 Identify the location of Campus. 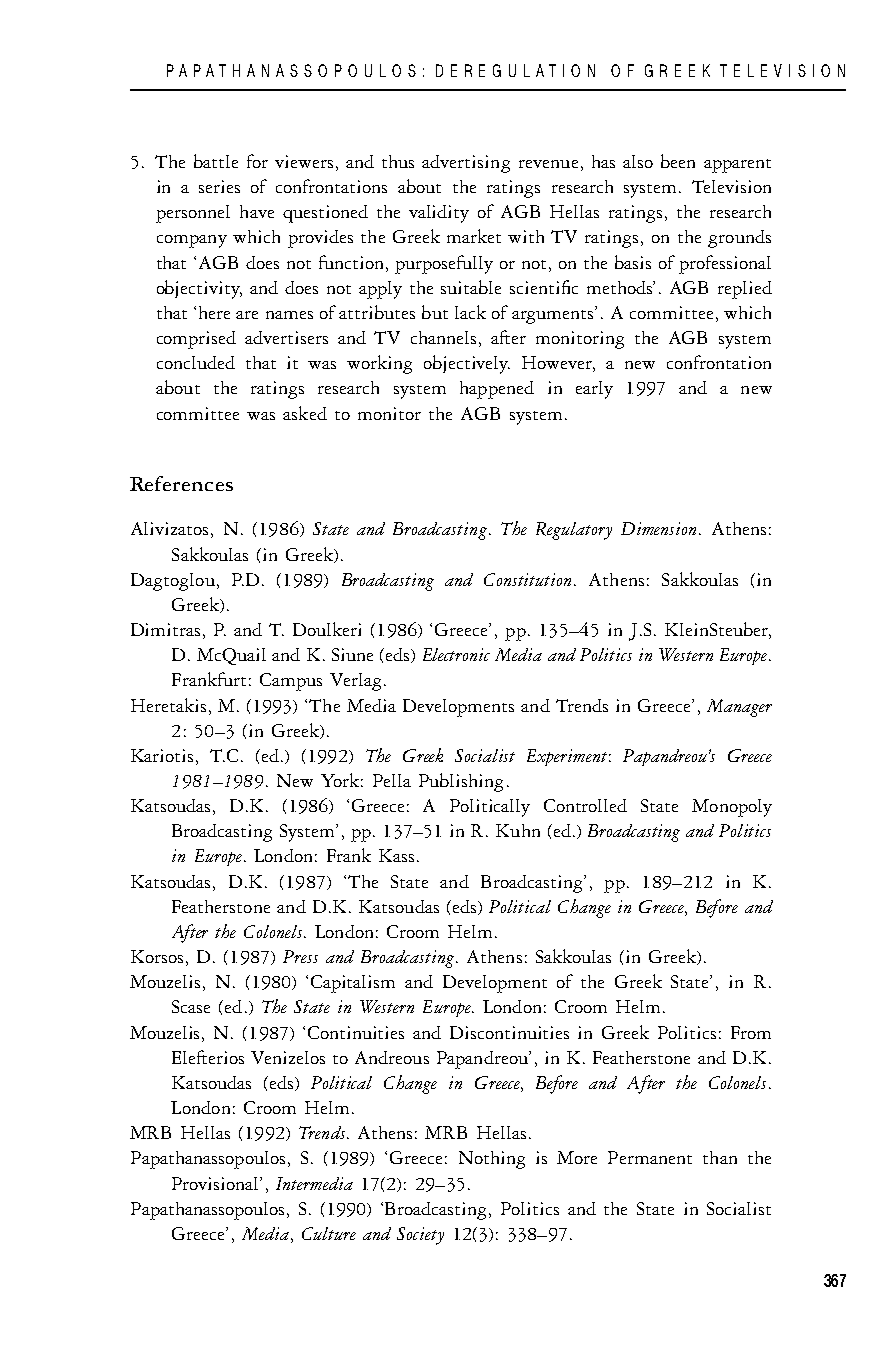
(291, 682).
